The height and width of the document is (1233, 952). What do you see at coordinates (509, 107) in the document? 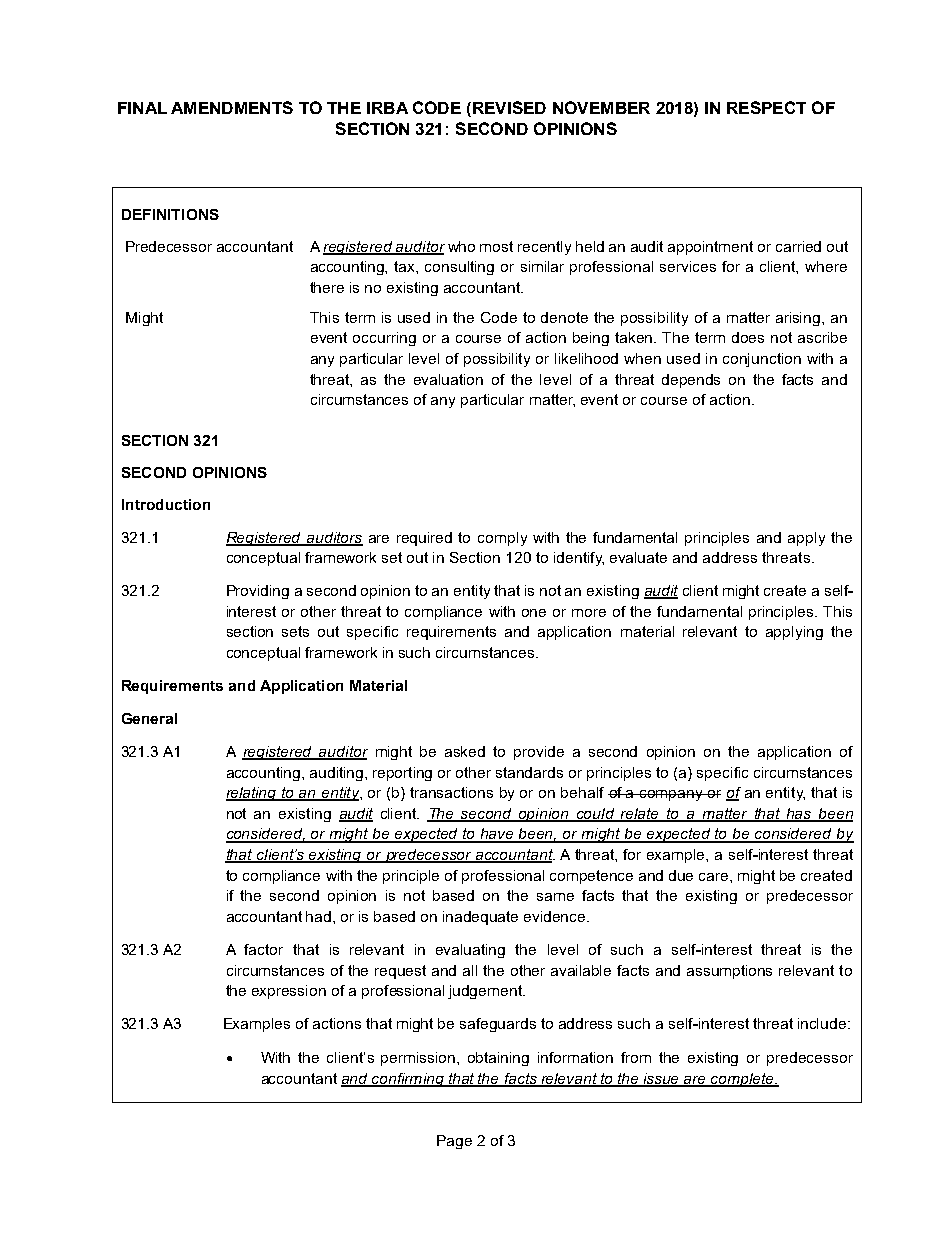
I see `REVISED` at bounding box center [509, 107].
